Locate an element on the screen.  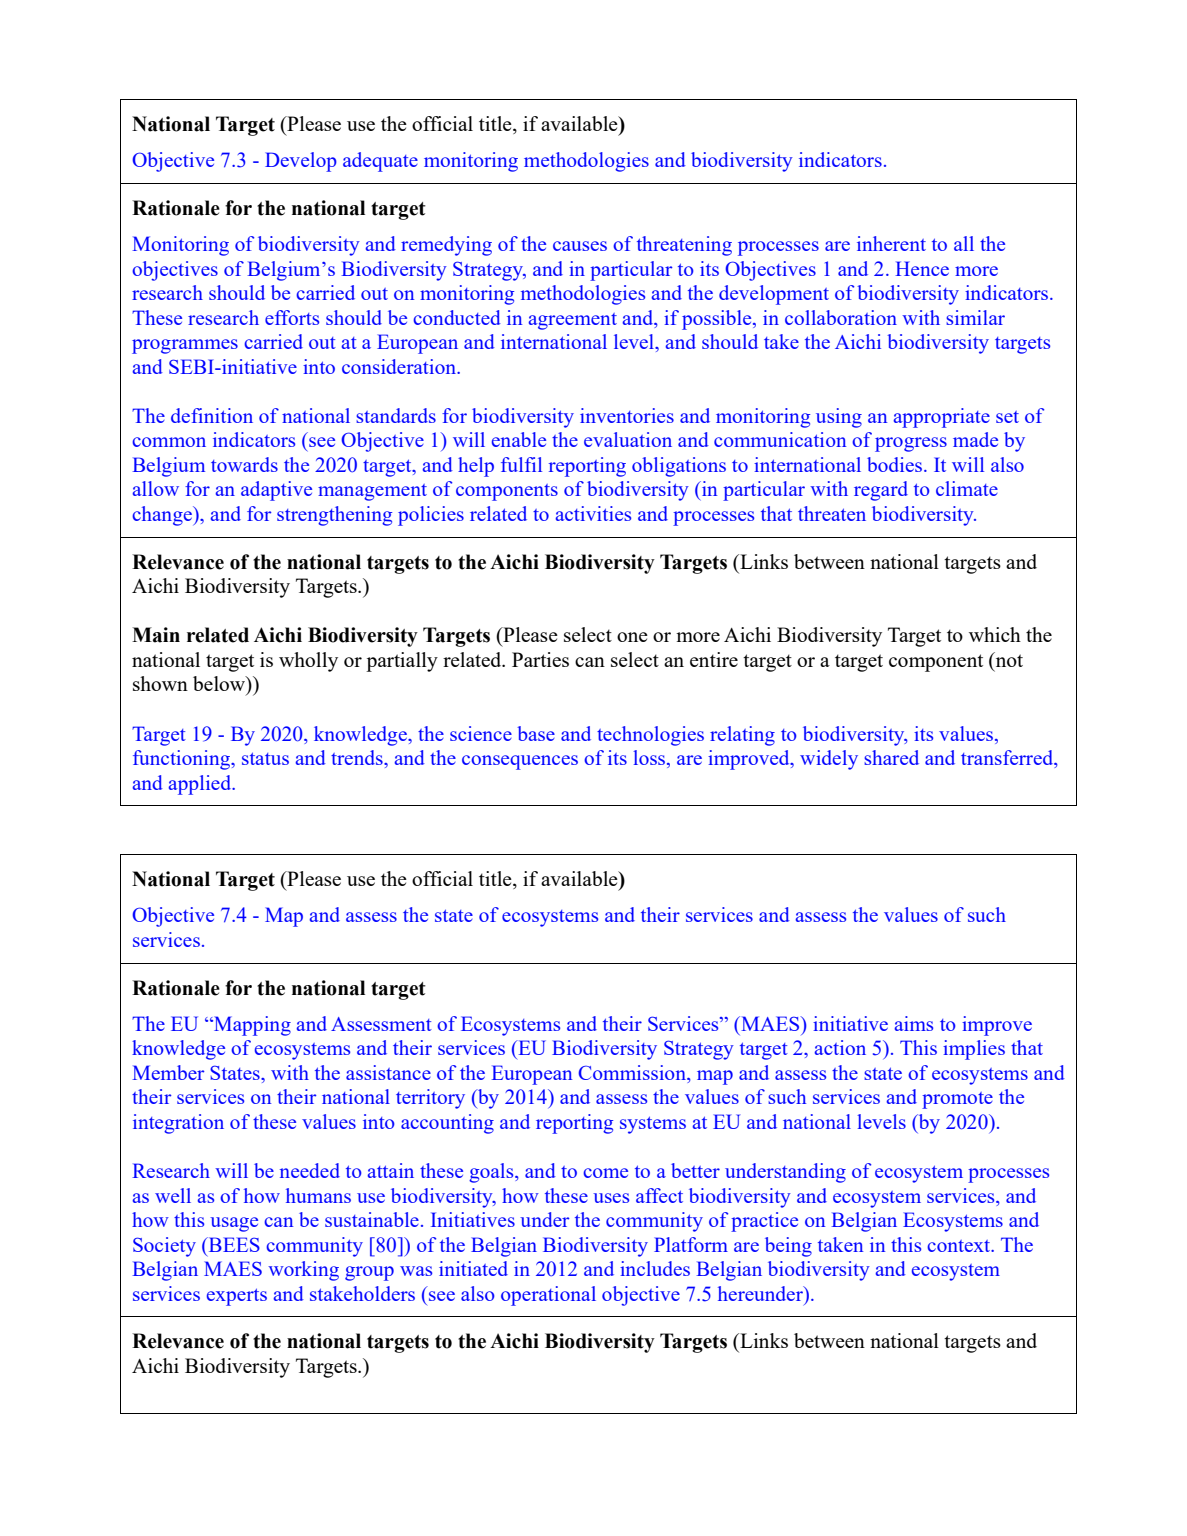
bodies is located at coordinates (896, 464).
